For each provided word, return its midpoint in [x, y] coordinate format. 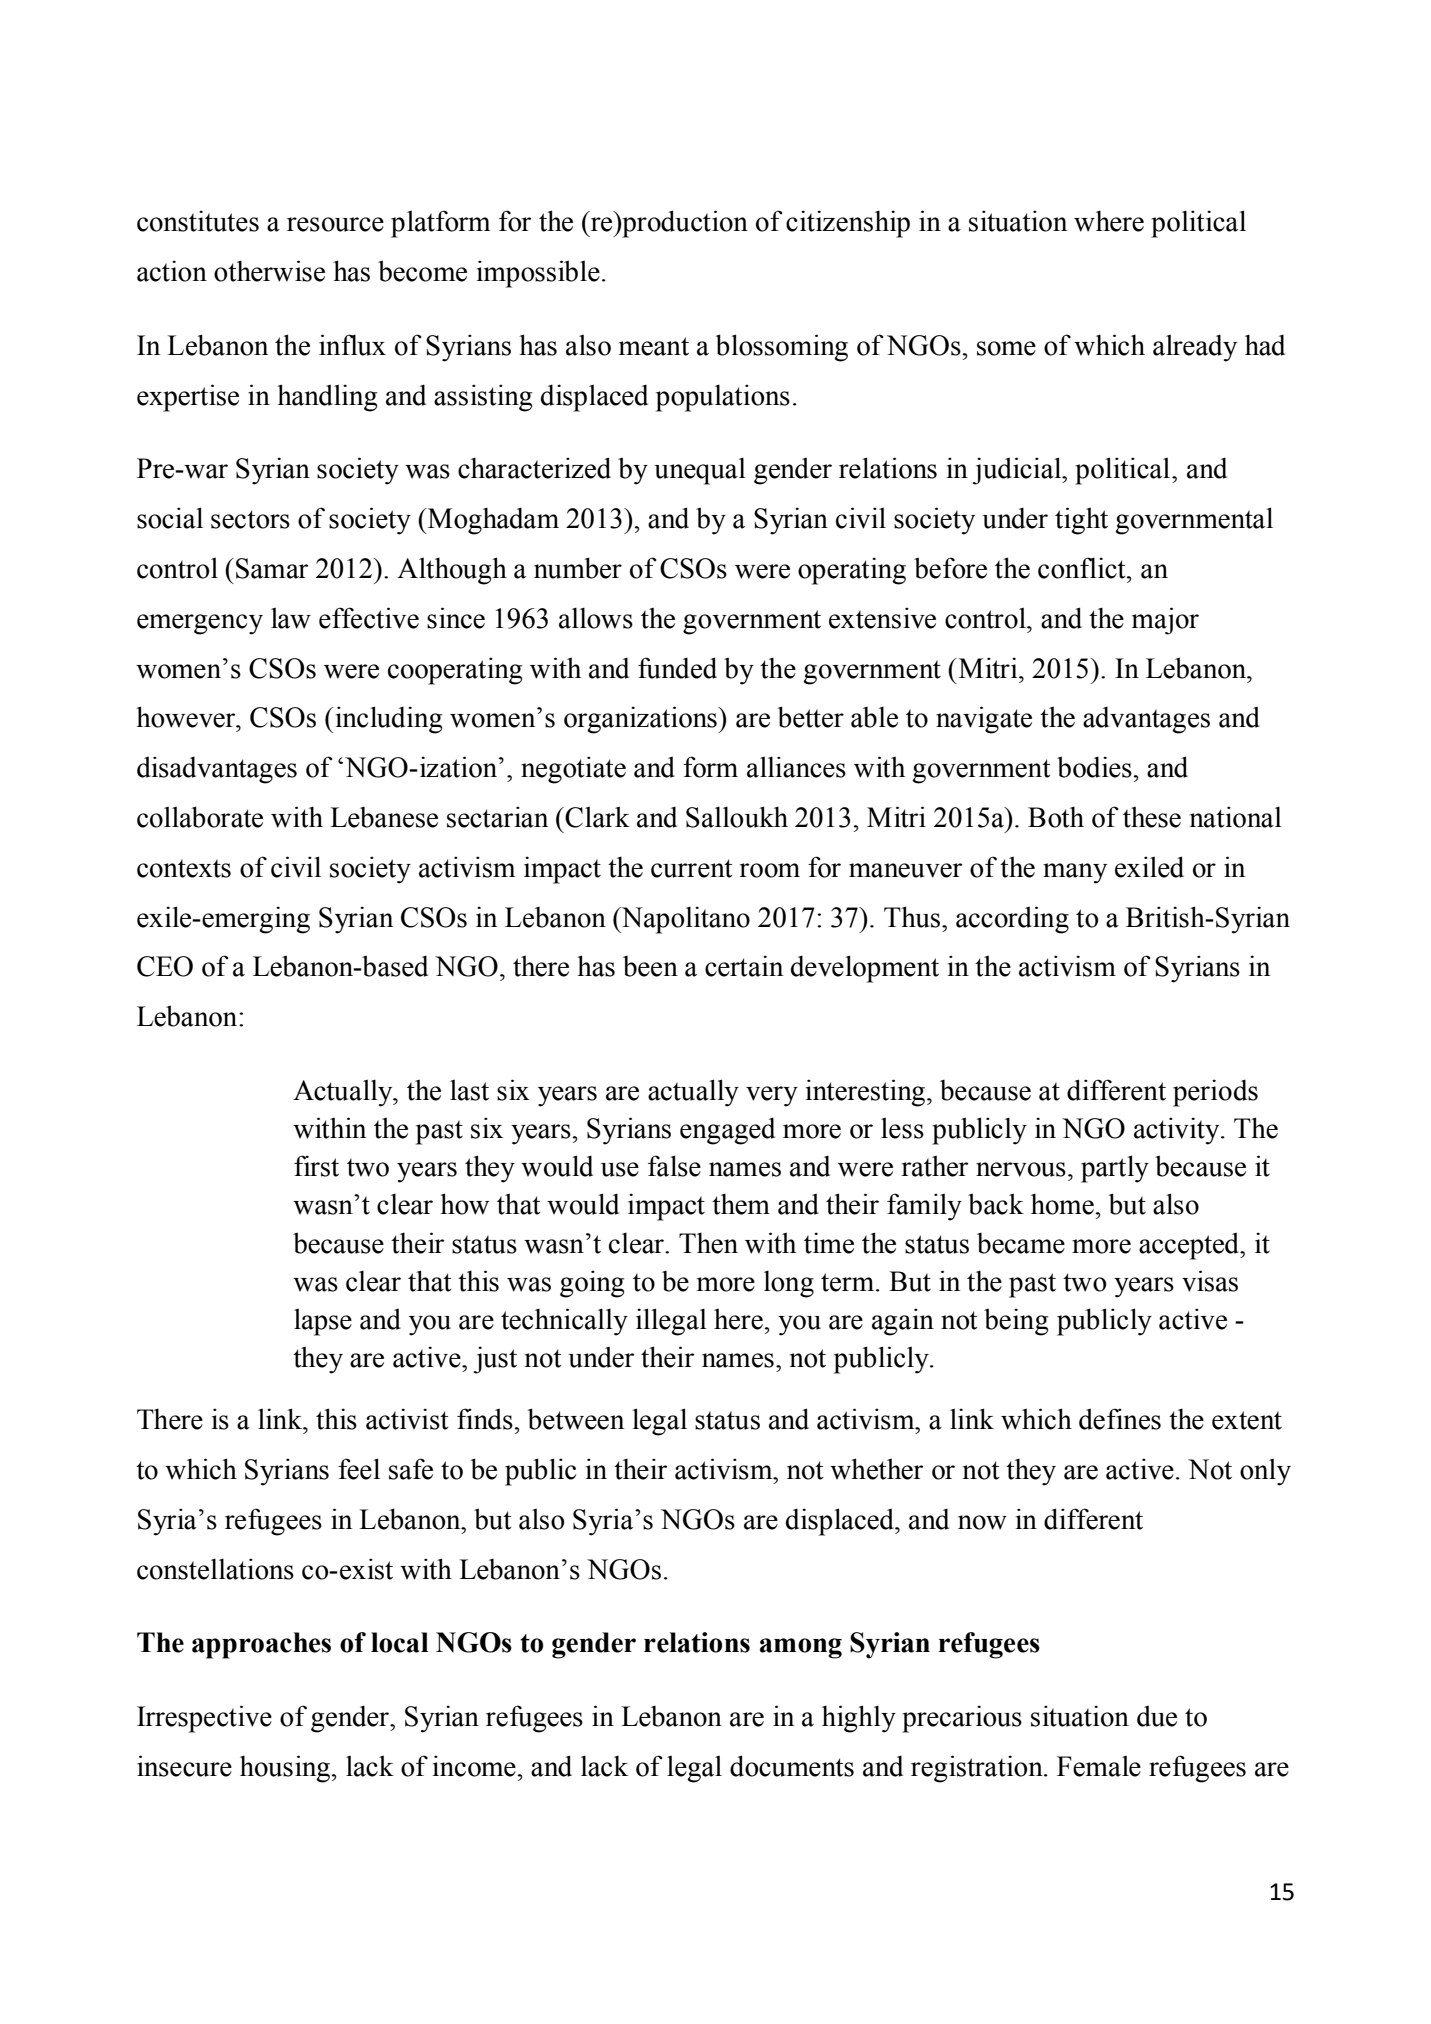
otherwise [269, 271]
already [1195, 348]
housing [285, 1769]
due [1157, 1716]
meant [654, 346]
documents [792, 1766]
